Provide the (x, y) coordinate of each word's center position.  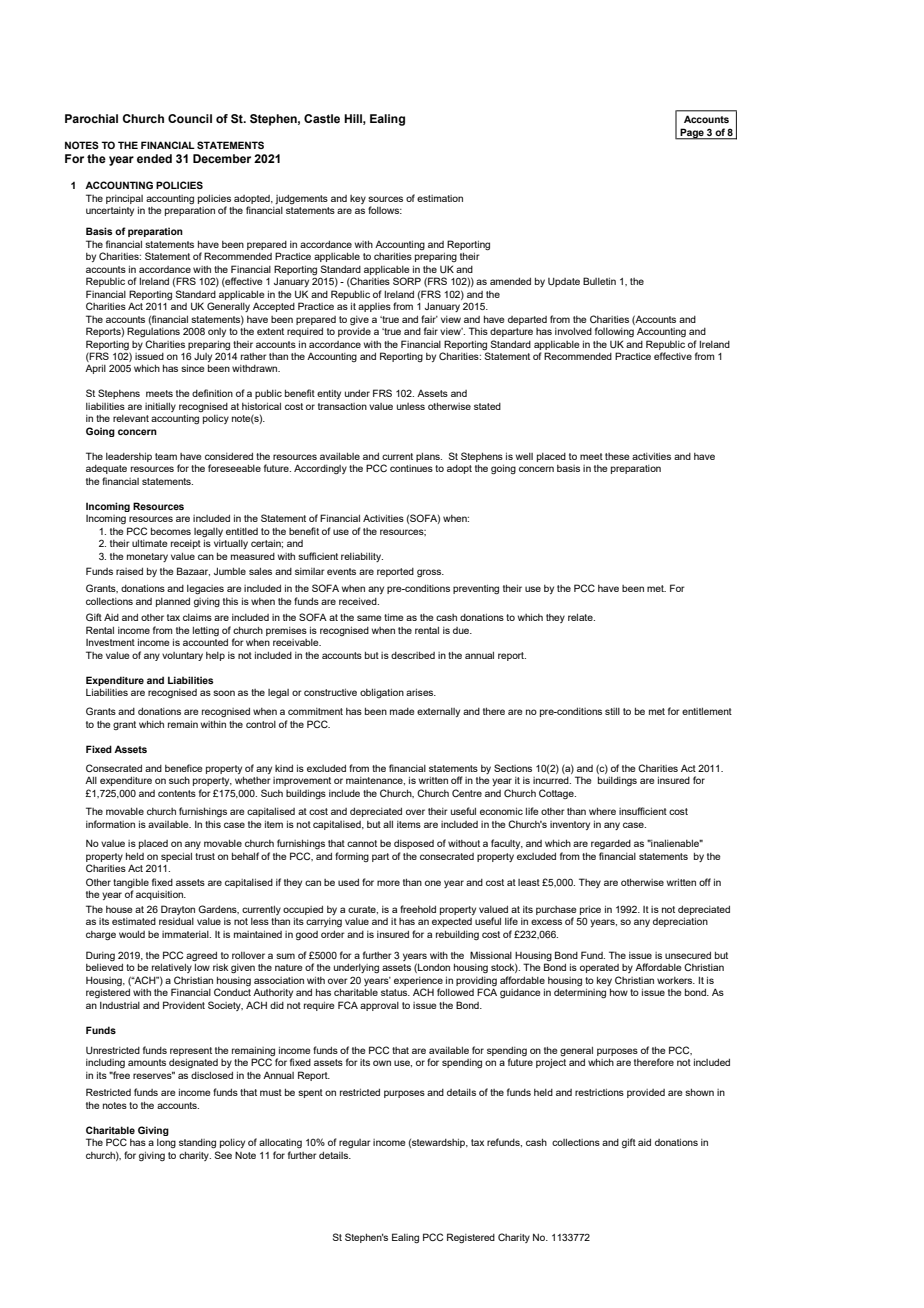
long (166, 1143)
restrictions (599, 1092)
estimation (440, 198)
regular (355, 1144)
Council (190, 118)
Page (692, 134)
